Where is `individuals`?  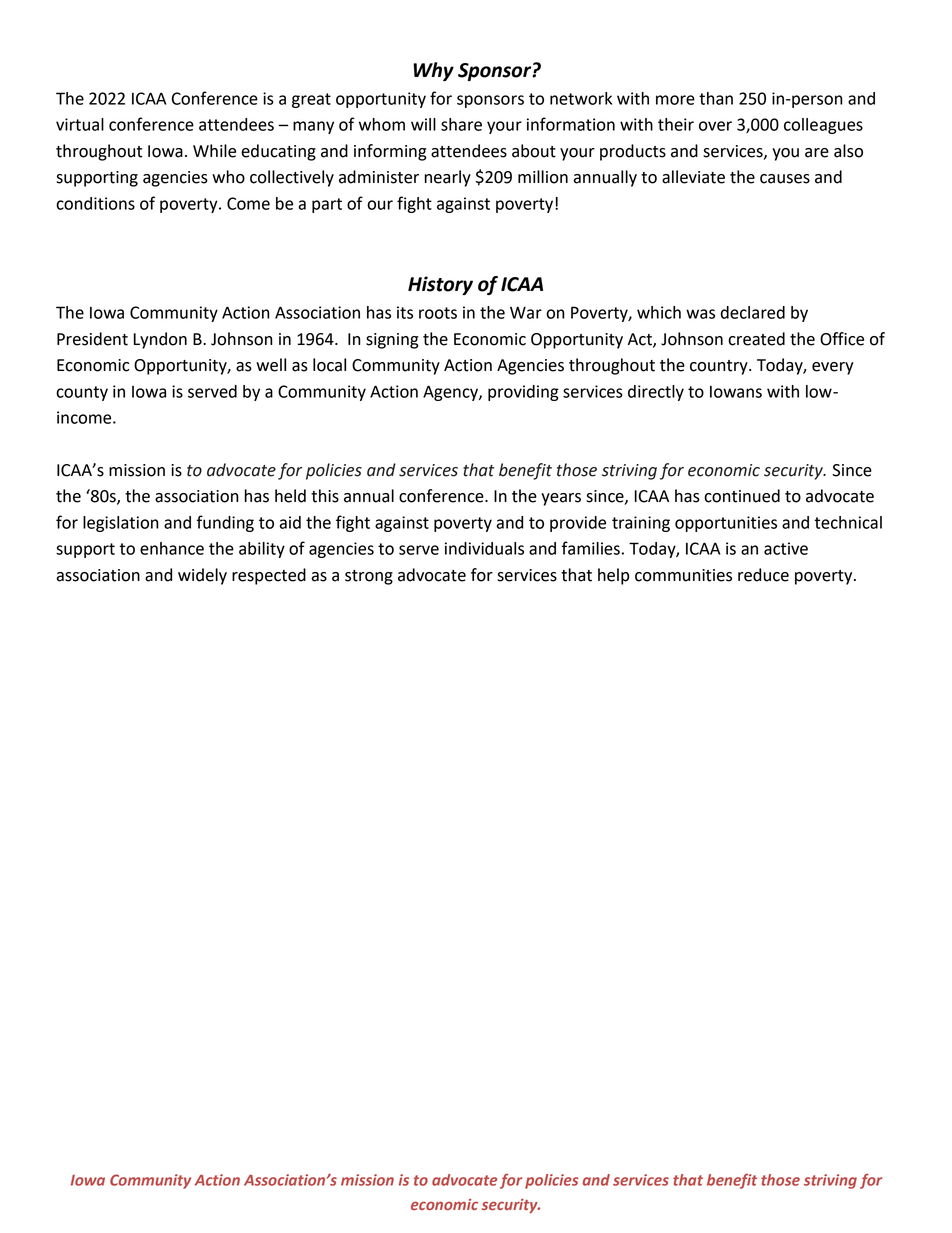 individuals is located at coordinates (484, 548).
